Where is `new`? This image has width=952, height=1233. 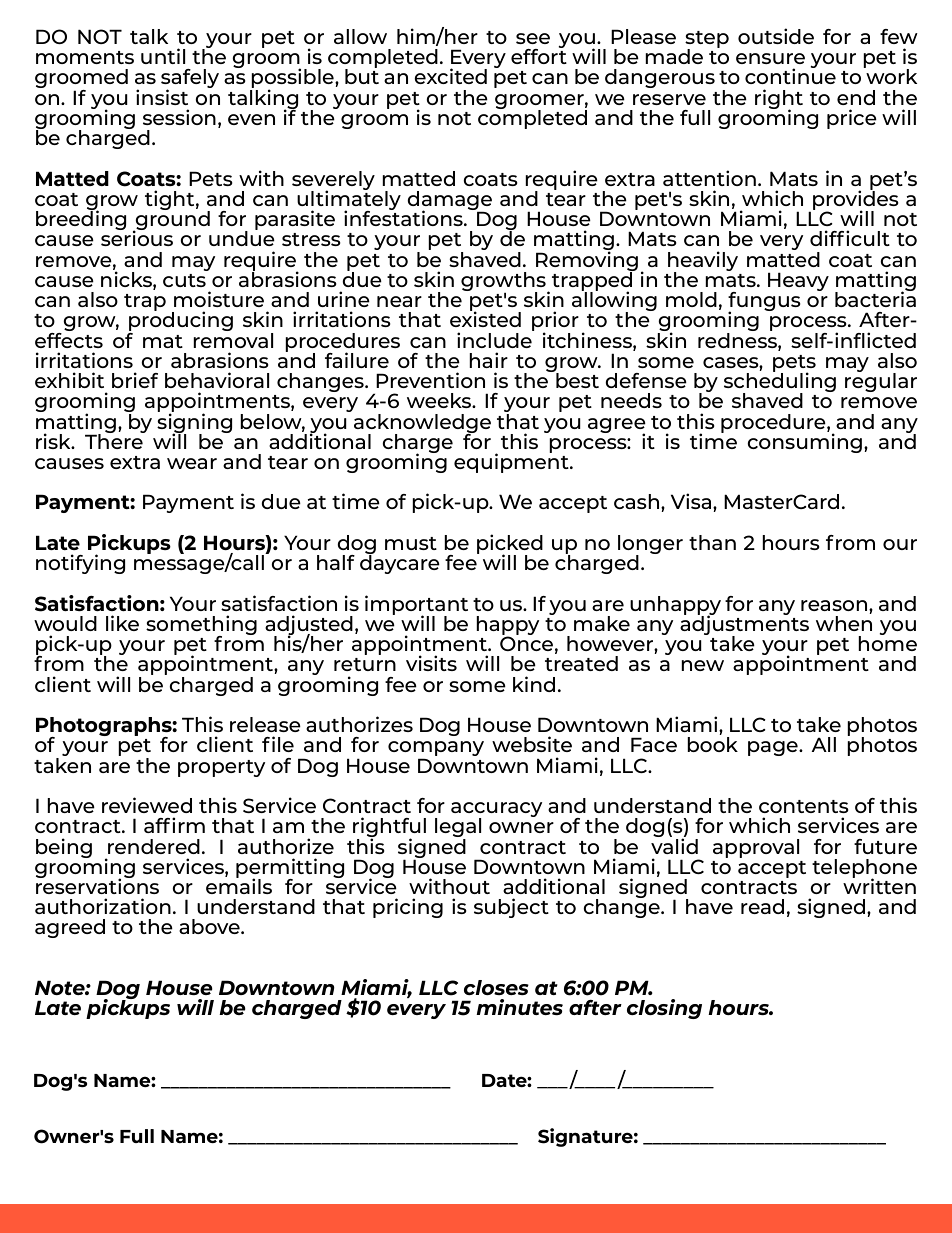
new is located at coordinates (702, 665).
